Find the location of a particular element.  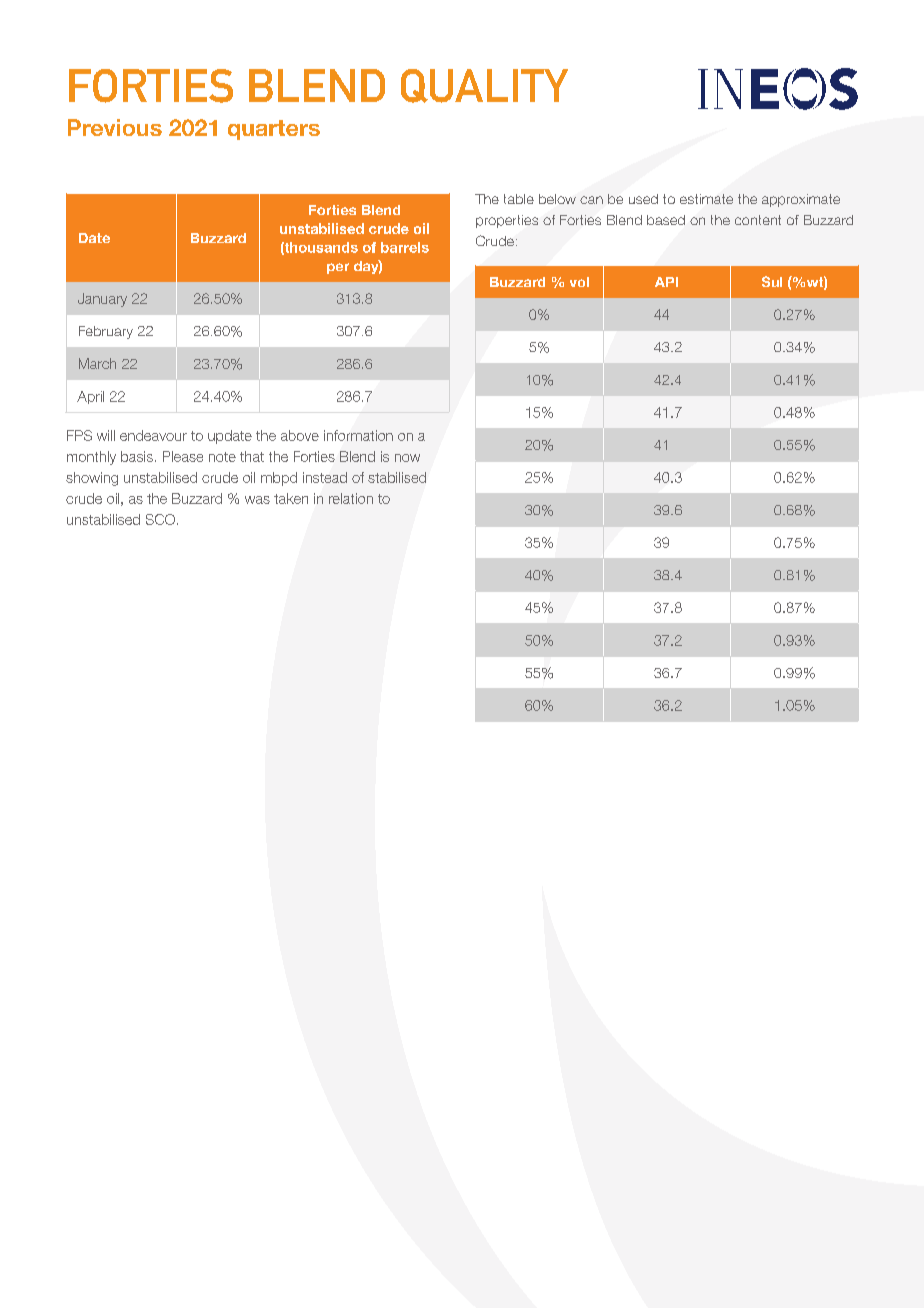

table is located at coordinates (519, 199).
